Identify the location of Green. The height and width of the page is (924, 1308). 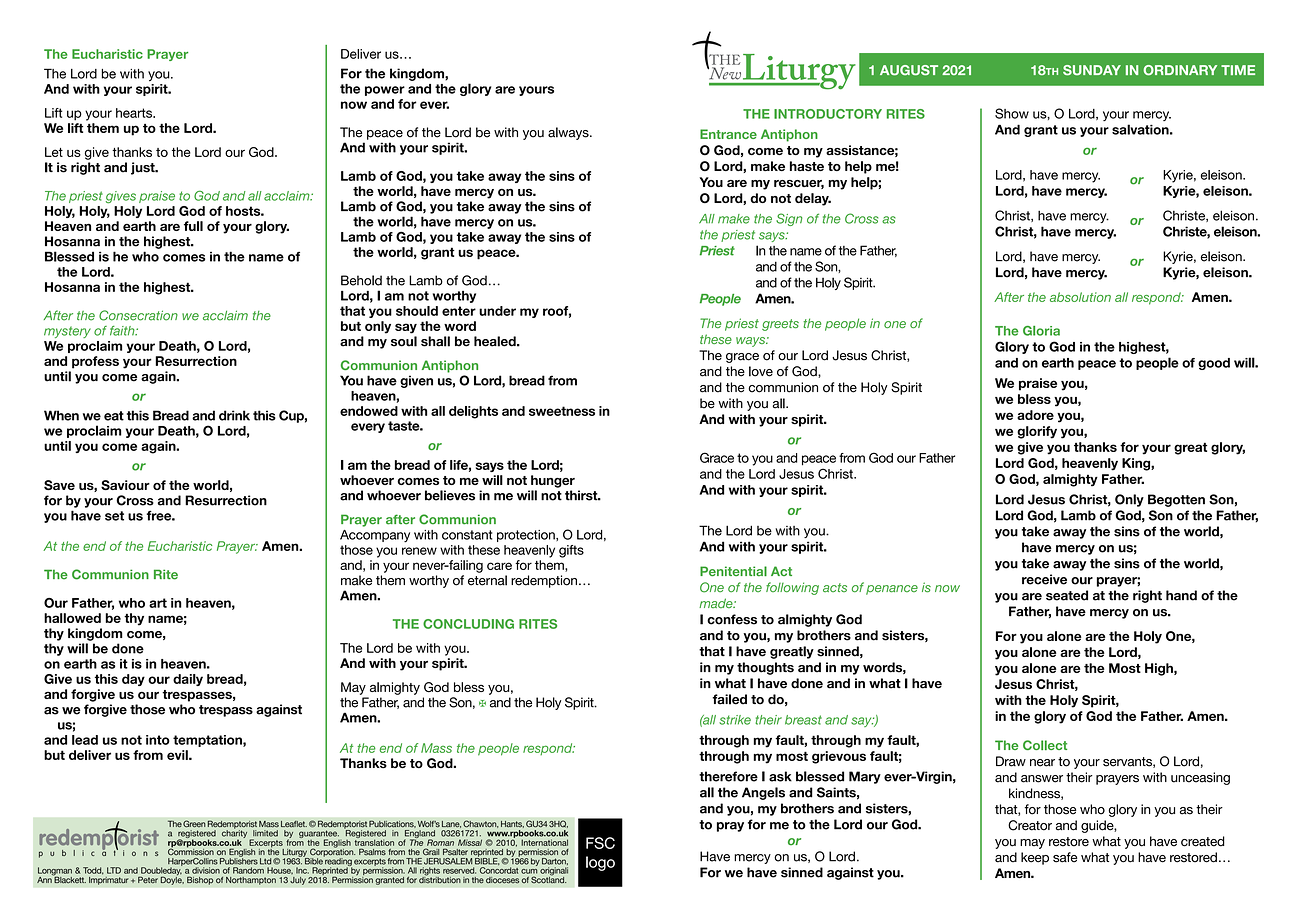
(194, 824).
